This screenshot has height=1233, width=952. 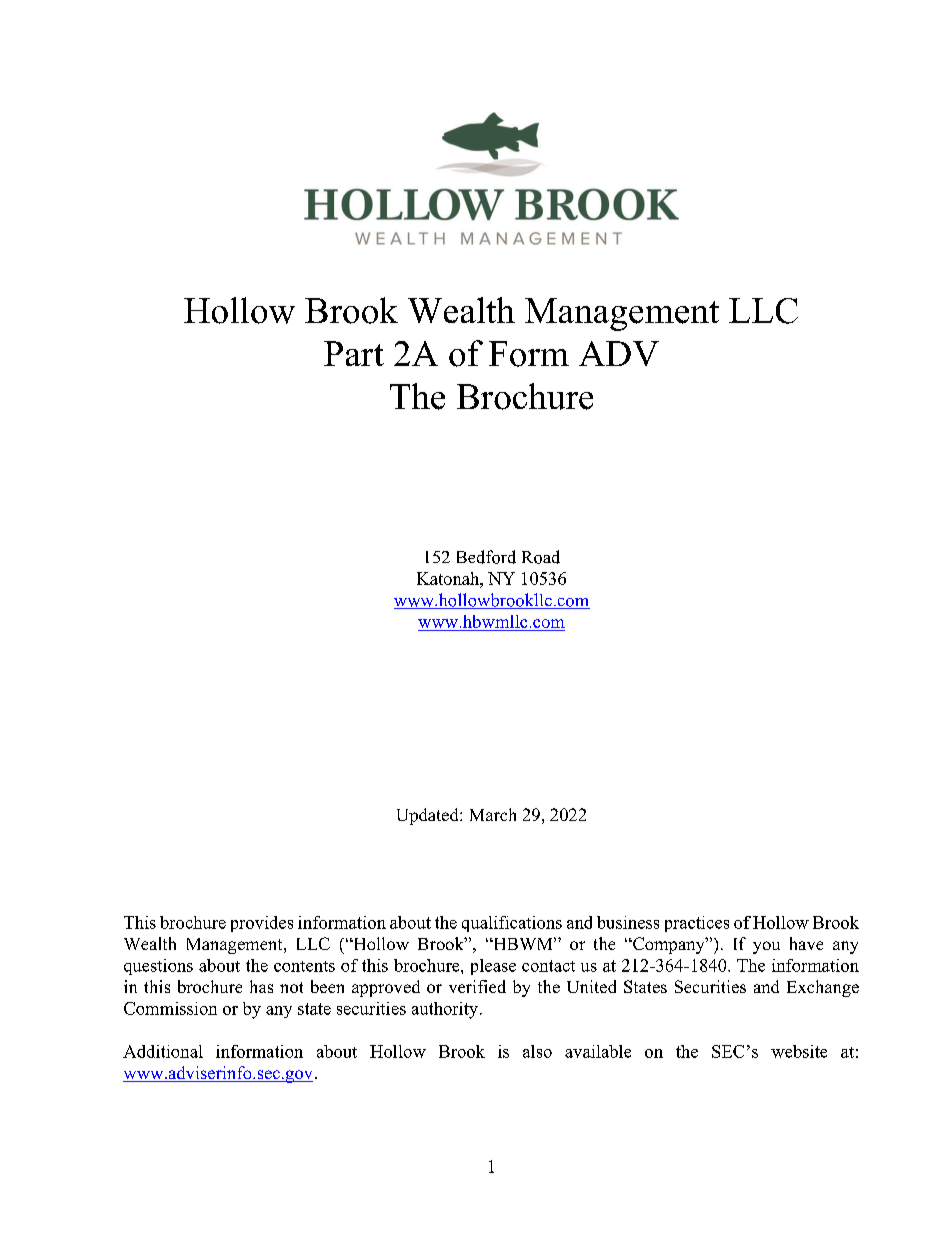 What do you see at coordinates (262, 924) in the screenshot?
I see `provides` at bounding box center [262, 924].
